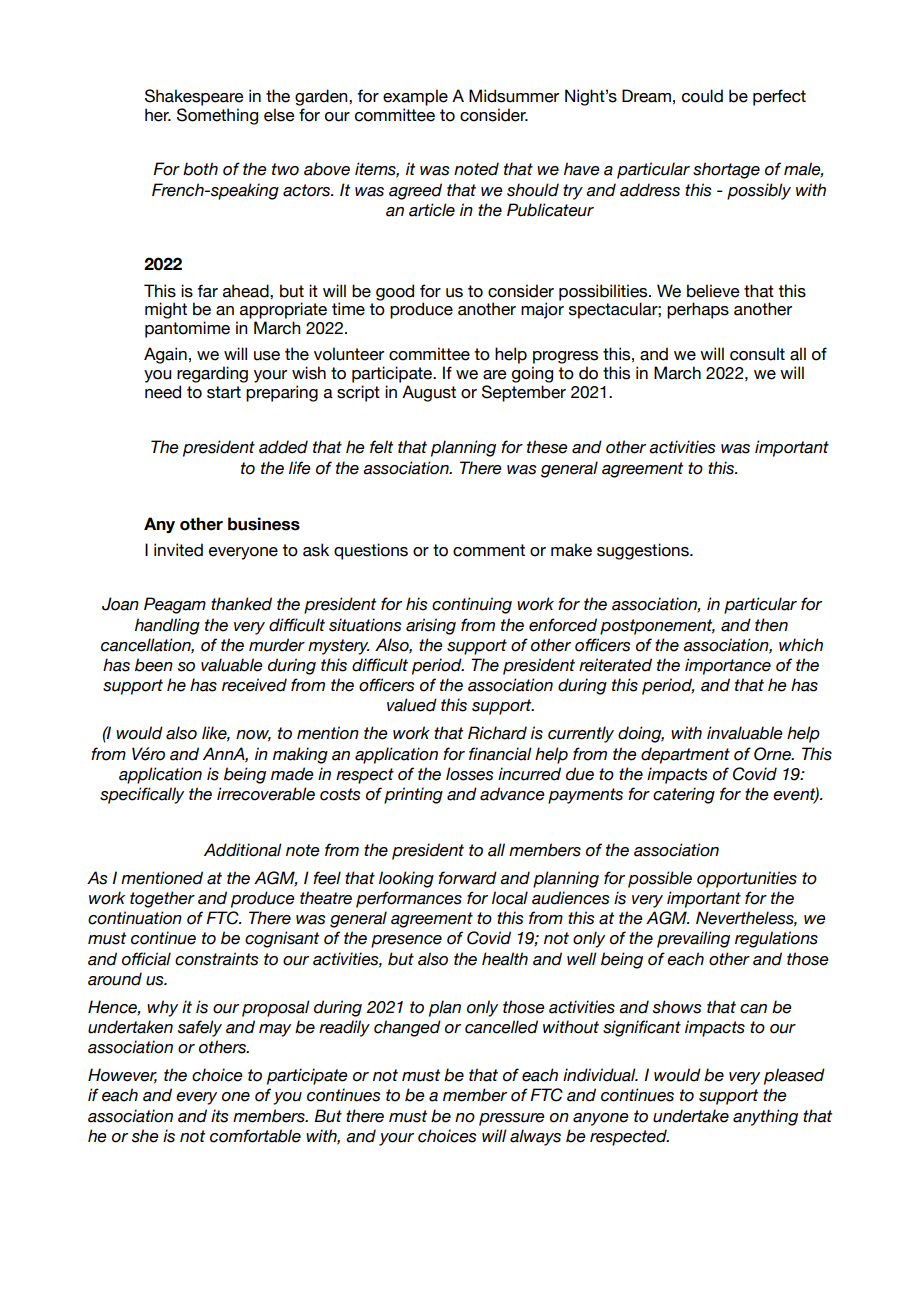  What do you see at coordinates (472, 605) in the image?
I see `continuing` at bounding box center [472, 605].
